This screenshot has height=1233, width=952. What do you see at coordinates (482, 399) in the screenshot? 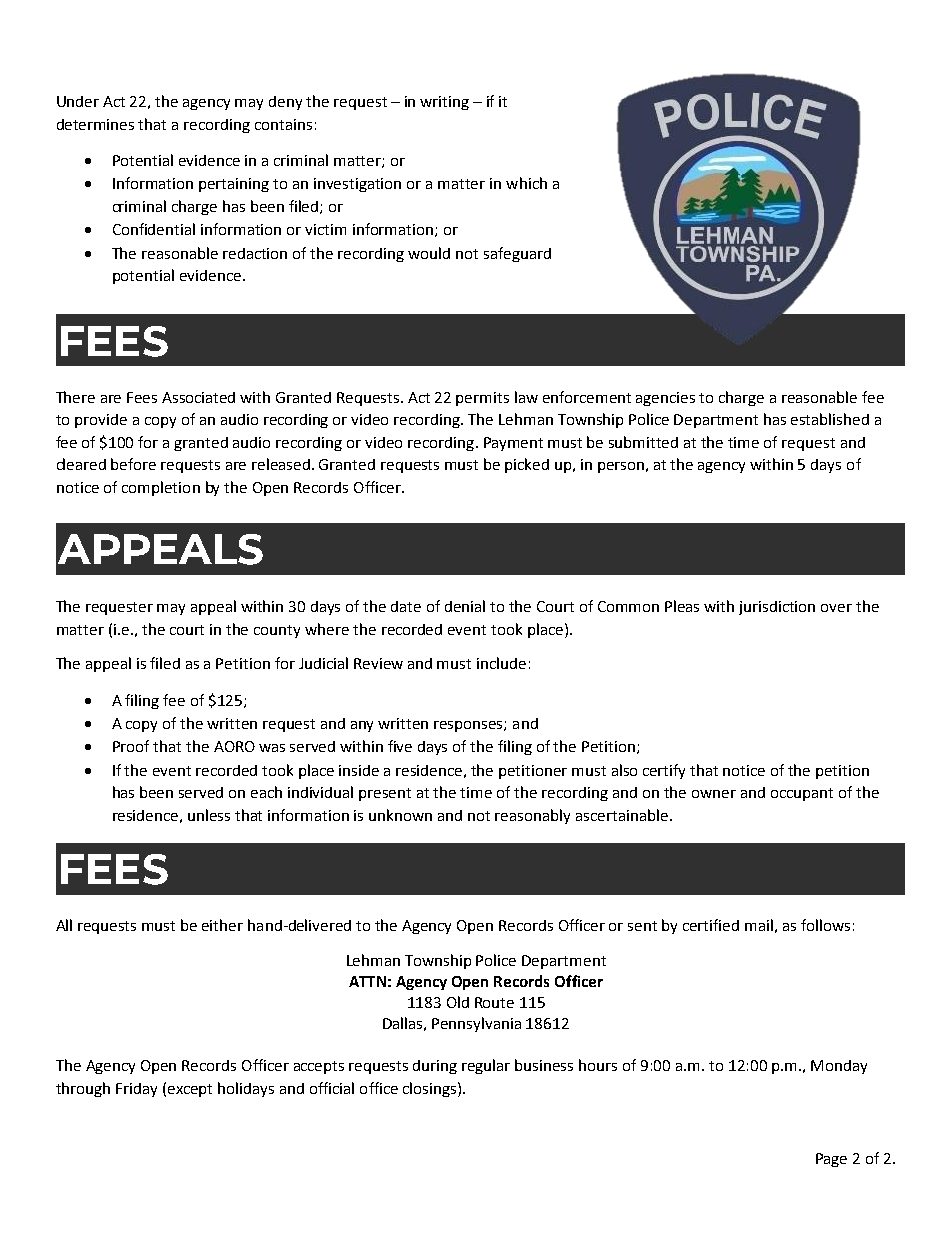
I see `permits` at bounding box center [482, 399].
